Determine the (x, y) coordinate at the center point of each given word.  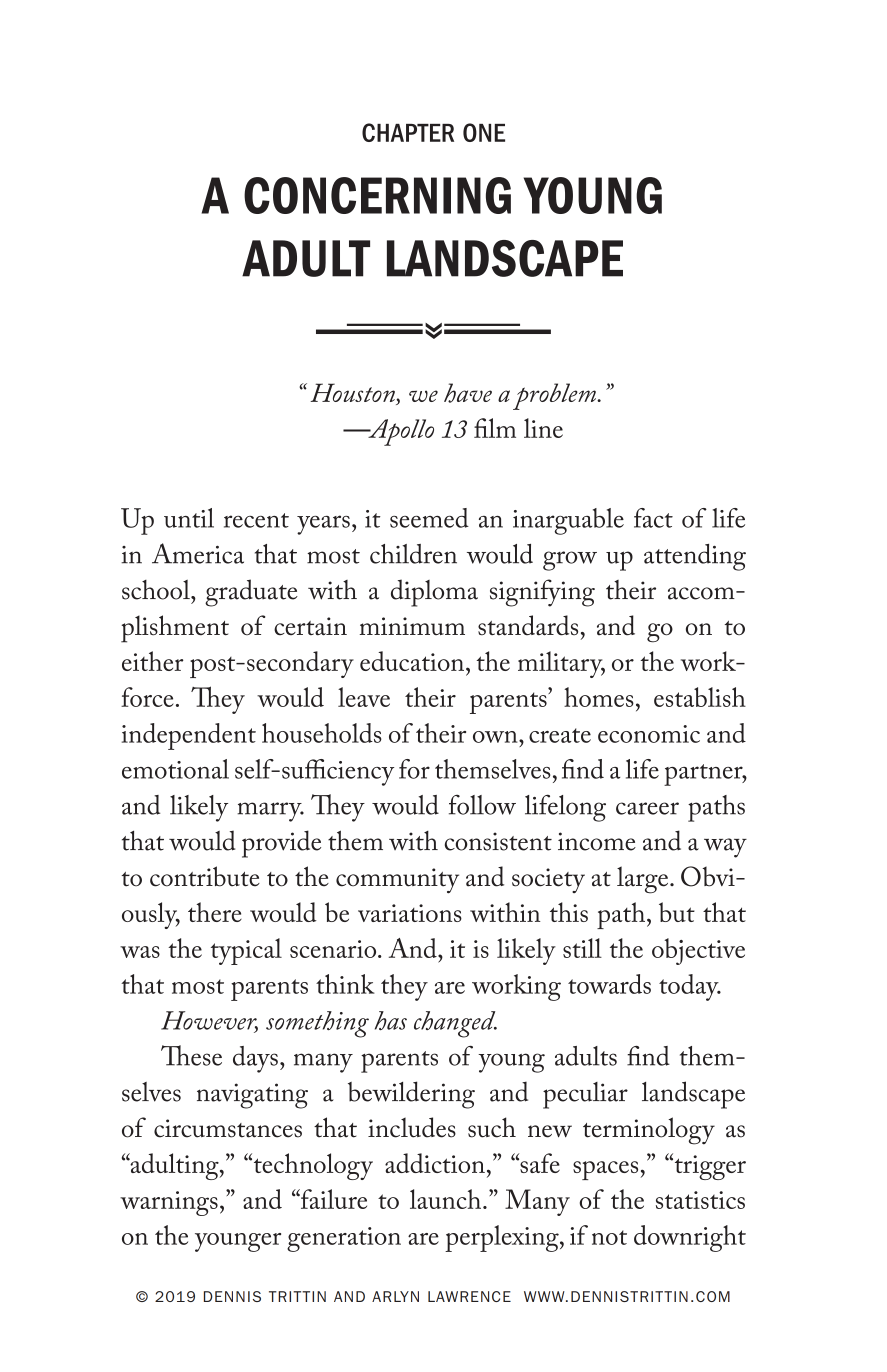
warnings (169, 1203)
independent (189, 736)
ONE (484, 132)
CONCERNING (377, 195)
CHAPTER (408, 132)
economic (649, 734)
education (412, 661)
